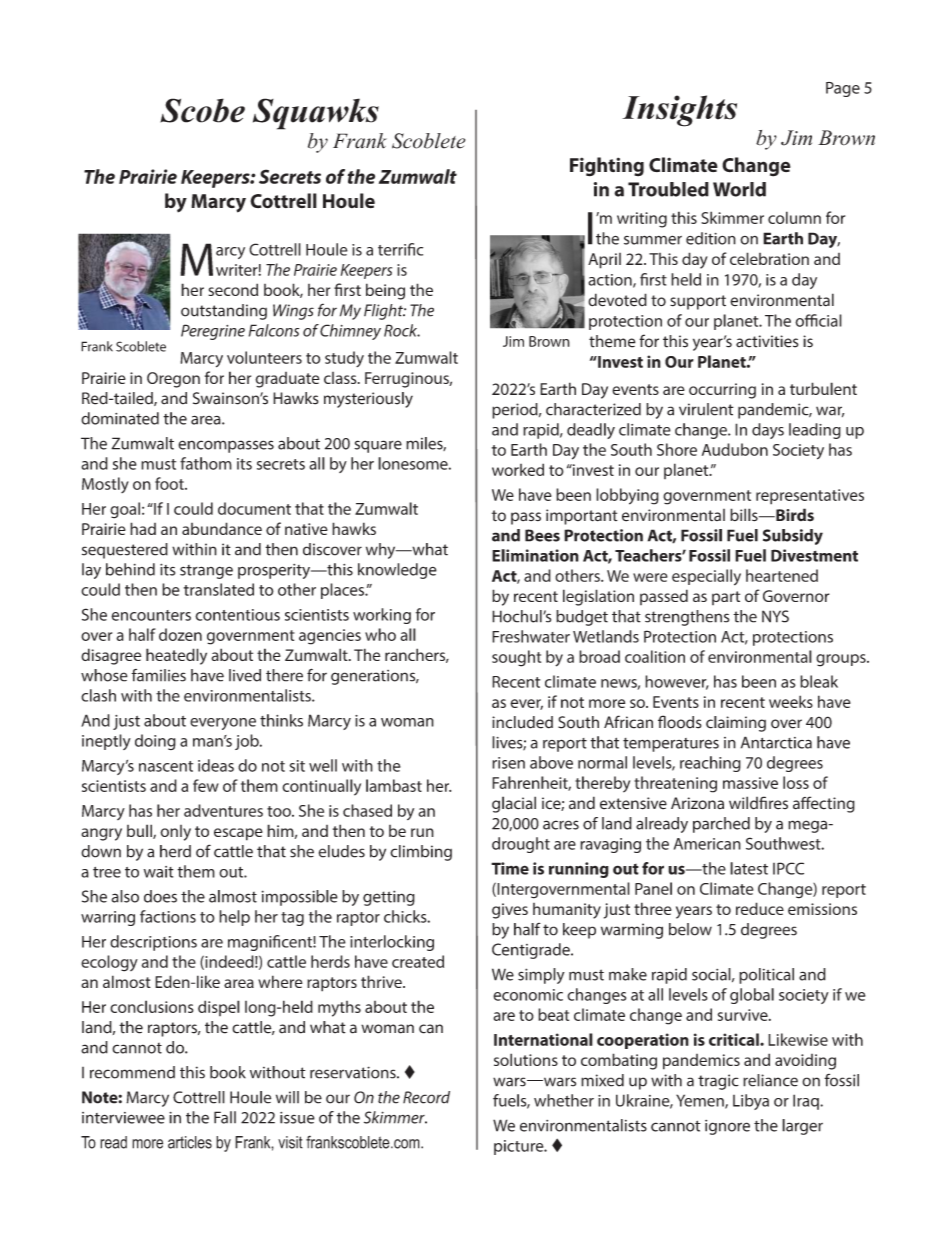 This page has width=952, height=1233. I want to click on NYS, so click(775, 616).
